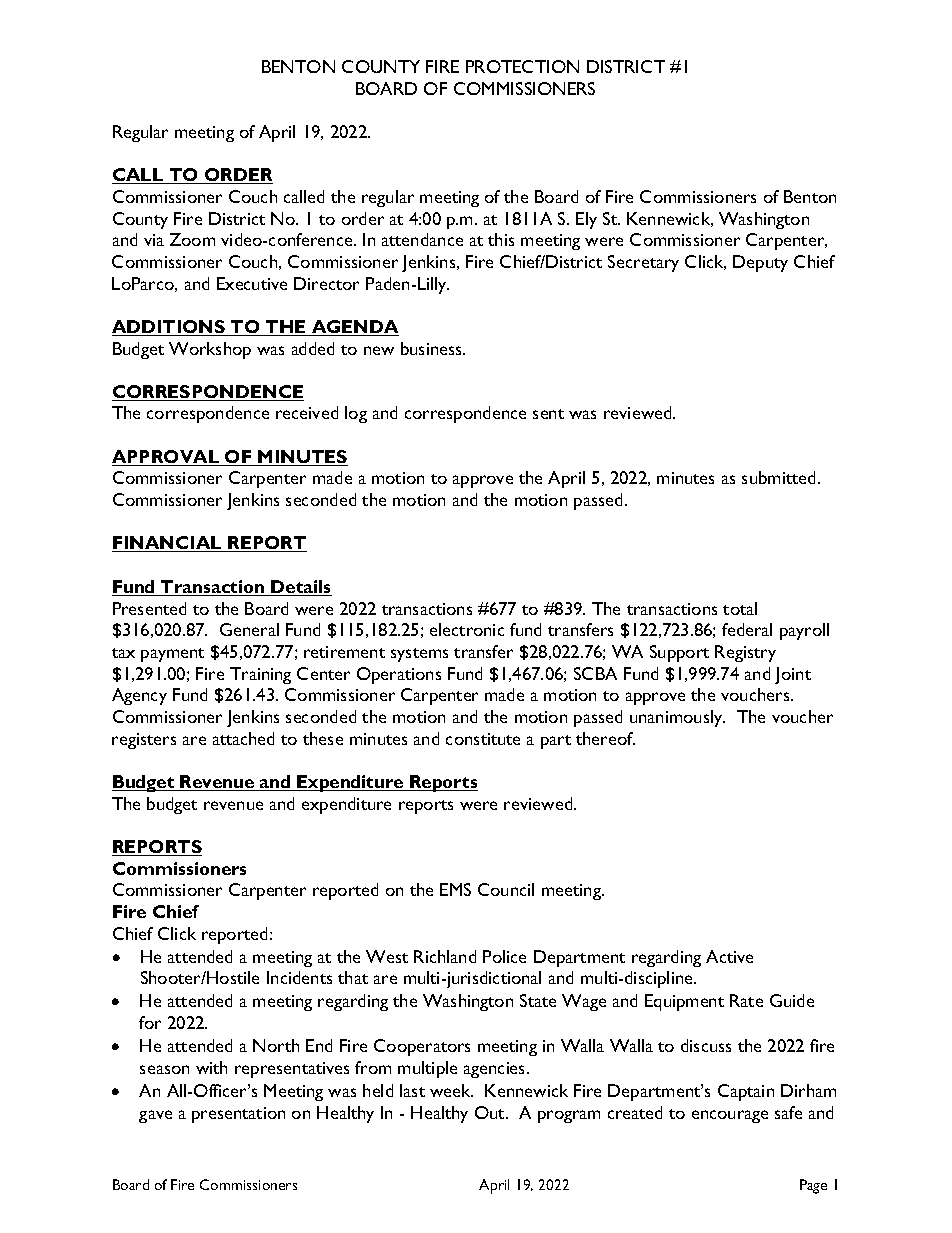 The height and width of the image is (1233, 952). I want to click on constitute, so click(483, 739).
